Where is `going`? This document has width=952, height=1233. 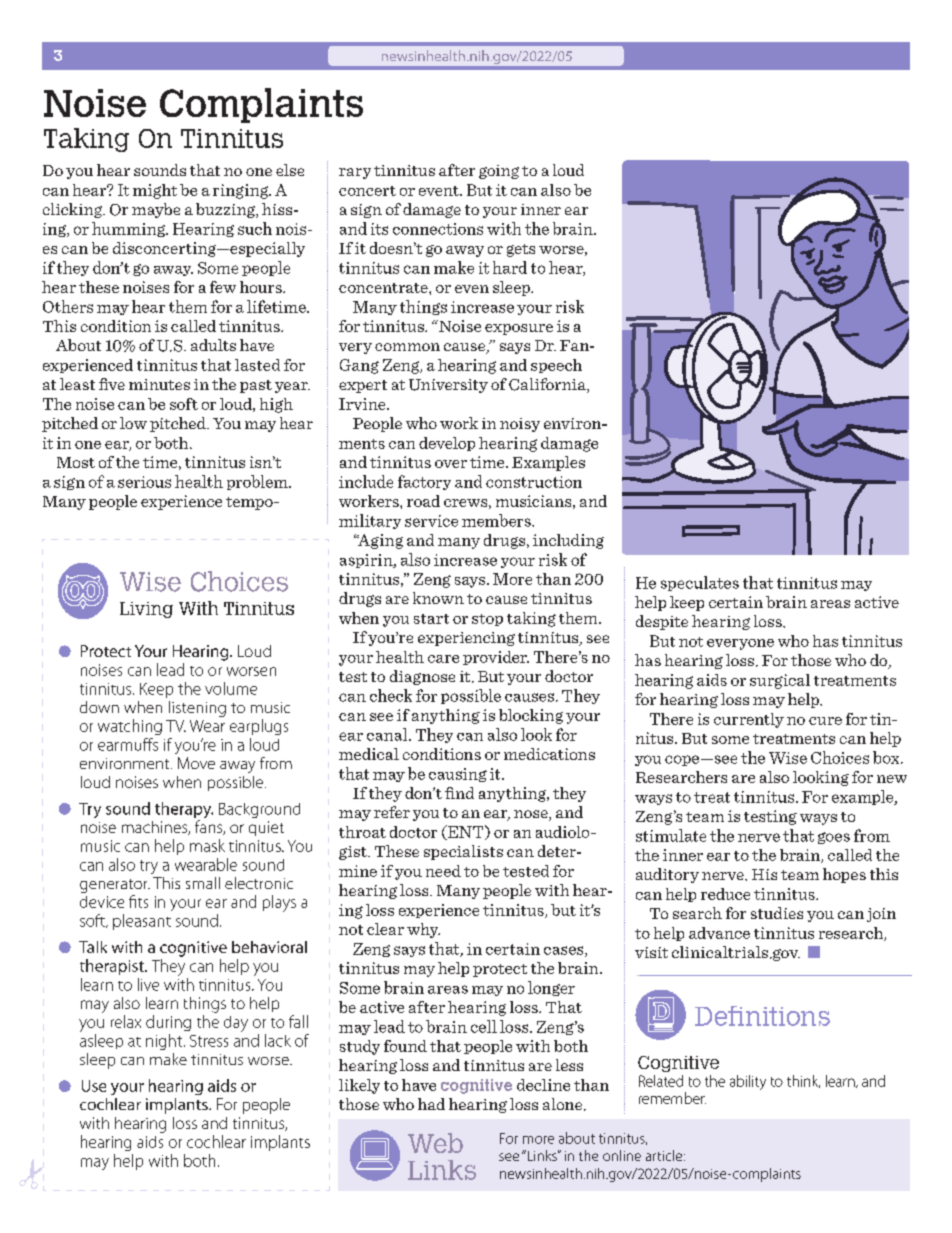 going is located at coordinates (499, 172).
